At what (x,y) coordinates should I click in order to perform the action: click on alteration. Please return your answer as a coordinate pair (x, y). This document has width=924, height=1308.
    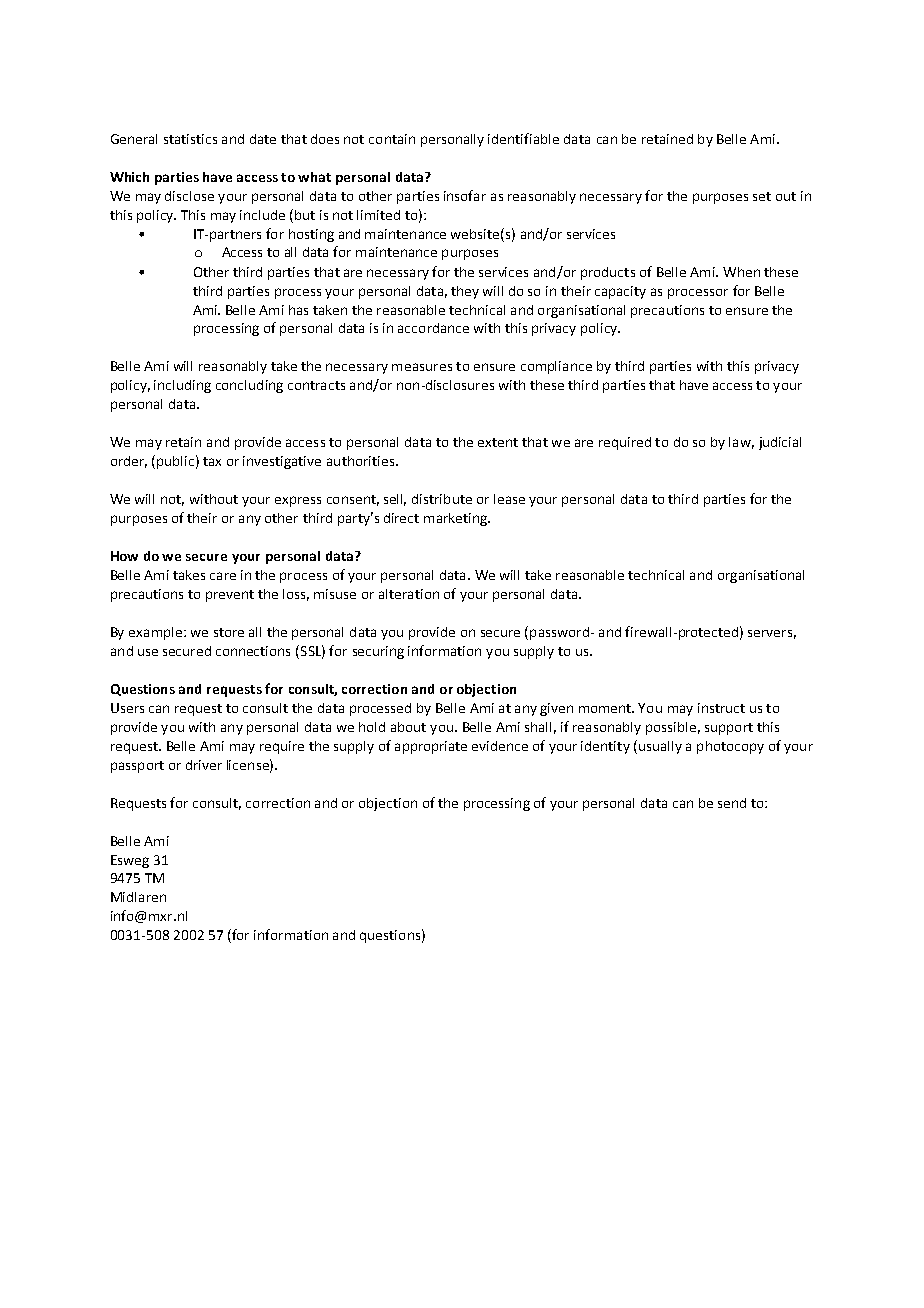
    Looking at the image, I should click on (409, 594).
